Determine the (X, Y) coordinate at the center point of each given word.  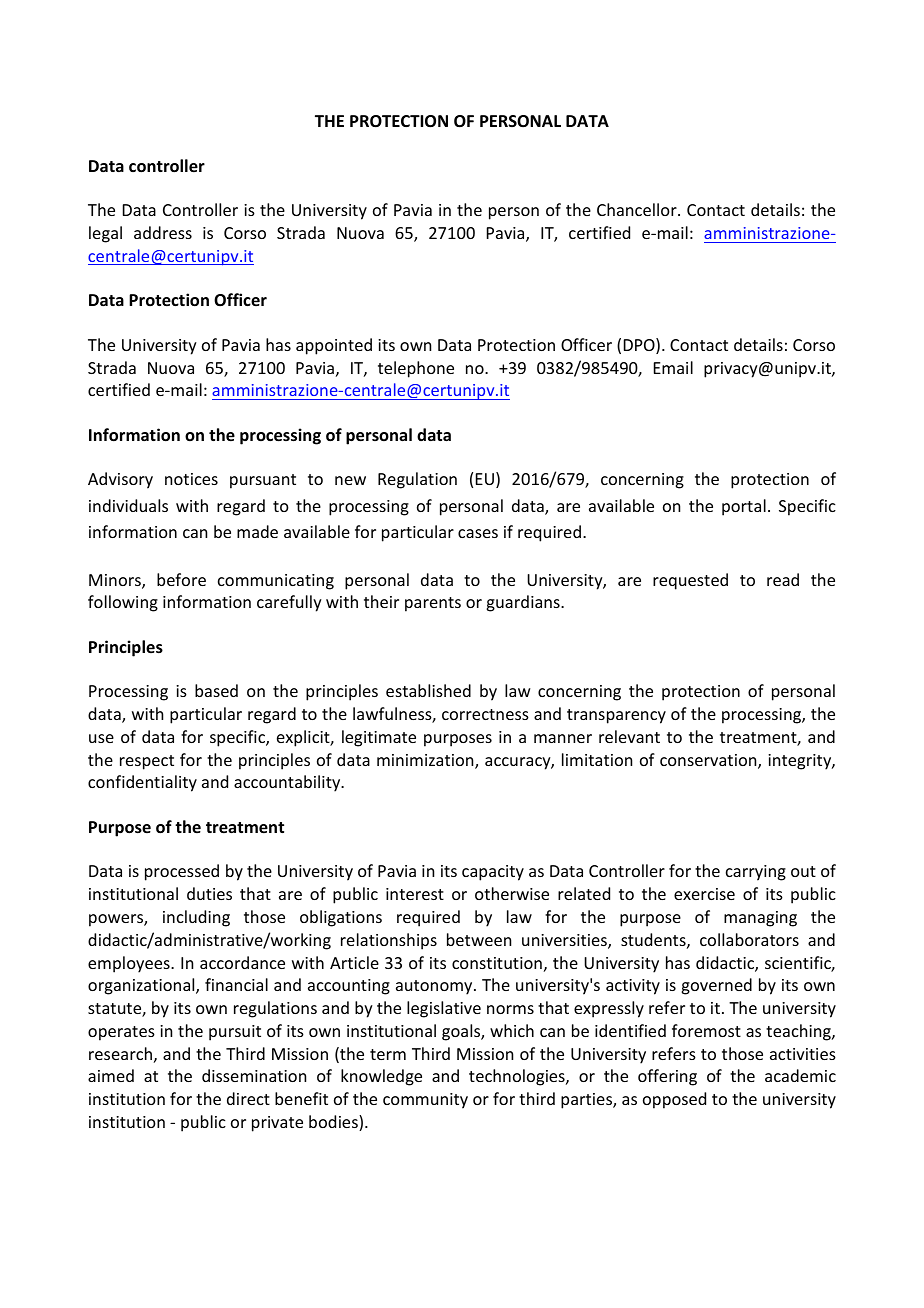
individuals (128, 505)
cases (478, 533)
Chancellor (638, 209)
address (163, 232)
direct (248, 1098)
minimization (426, 761)
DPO (640, 346)
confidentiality (142, 783)
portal (744, 507)
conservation (709, 761)
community (425, 1101)
